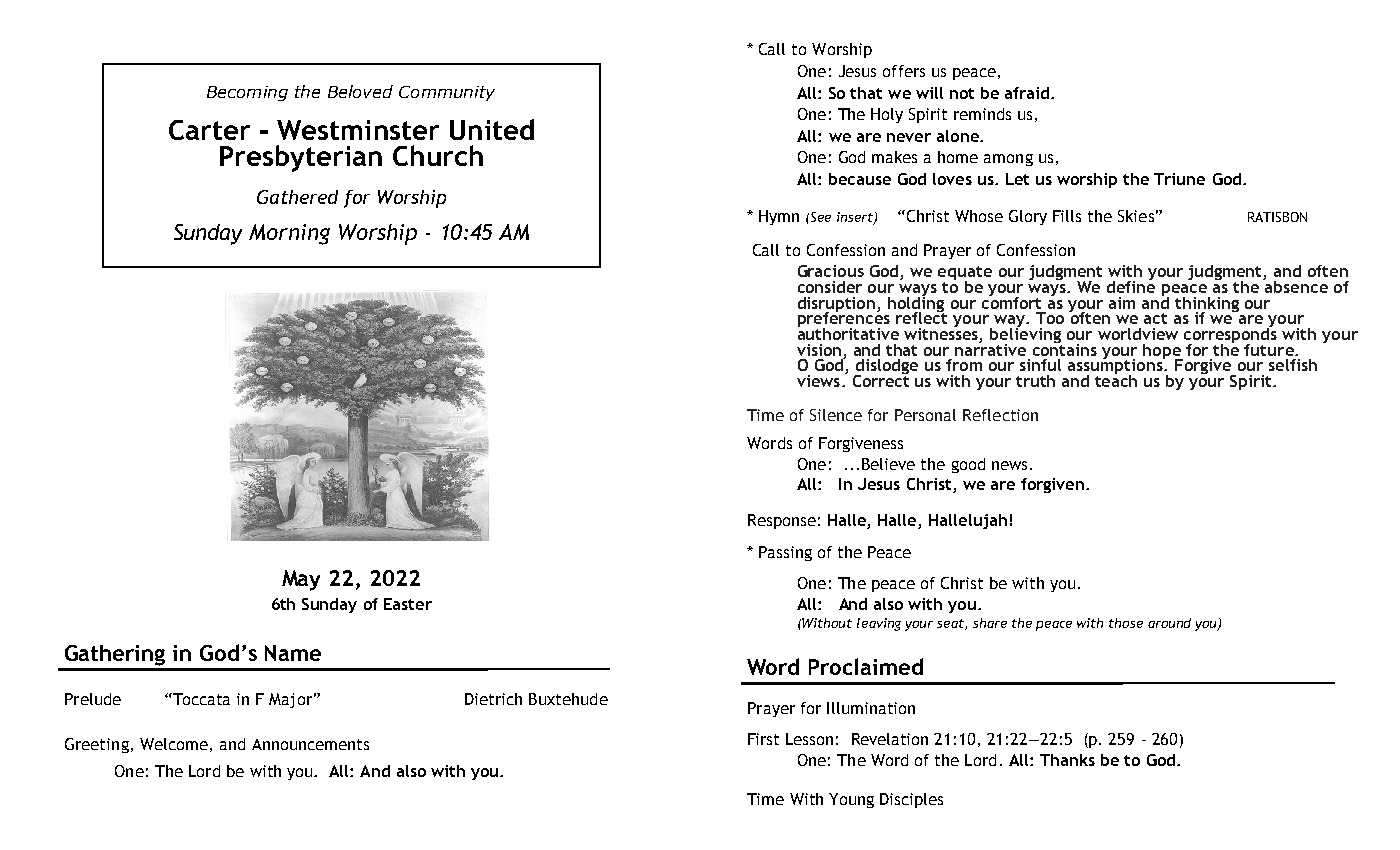 The height and width of the screenshot is (850, 1400). Describe the element at coordinates (887, 115) in the screenshot. I see `Holy` at that location.
